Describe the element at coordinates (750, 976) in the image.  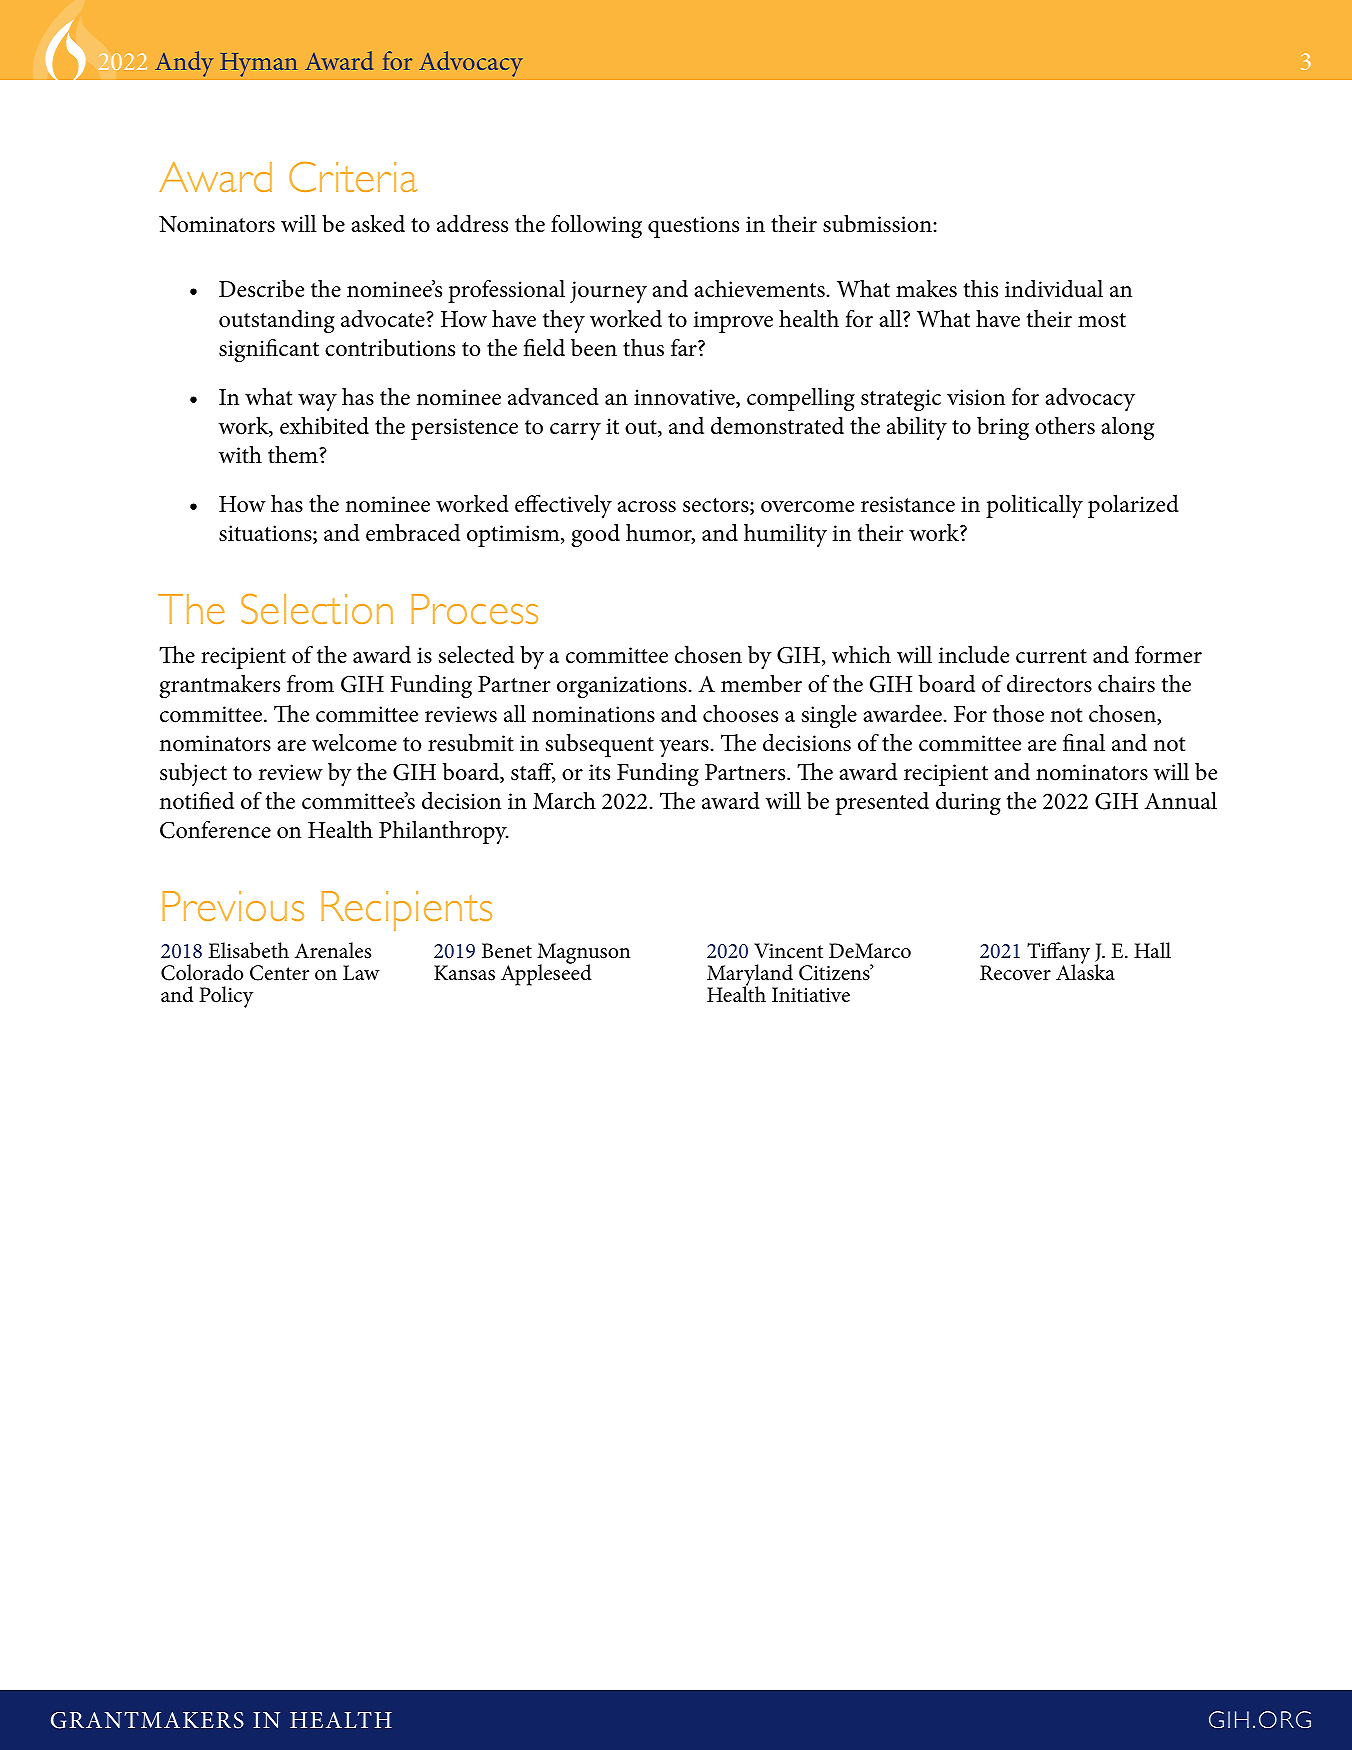
I see `Maryland` at that location.
